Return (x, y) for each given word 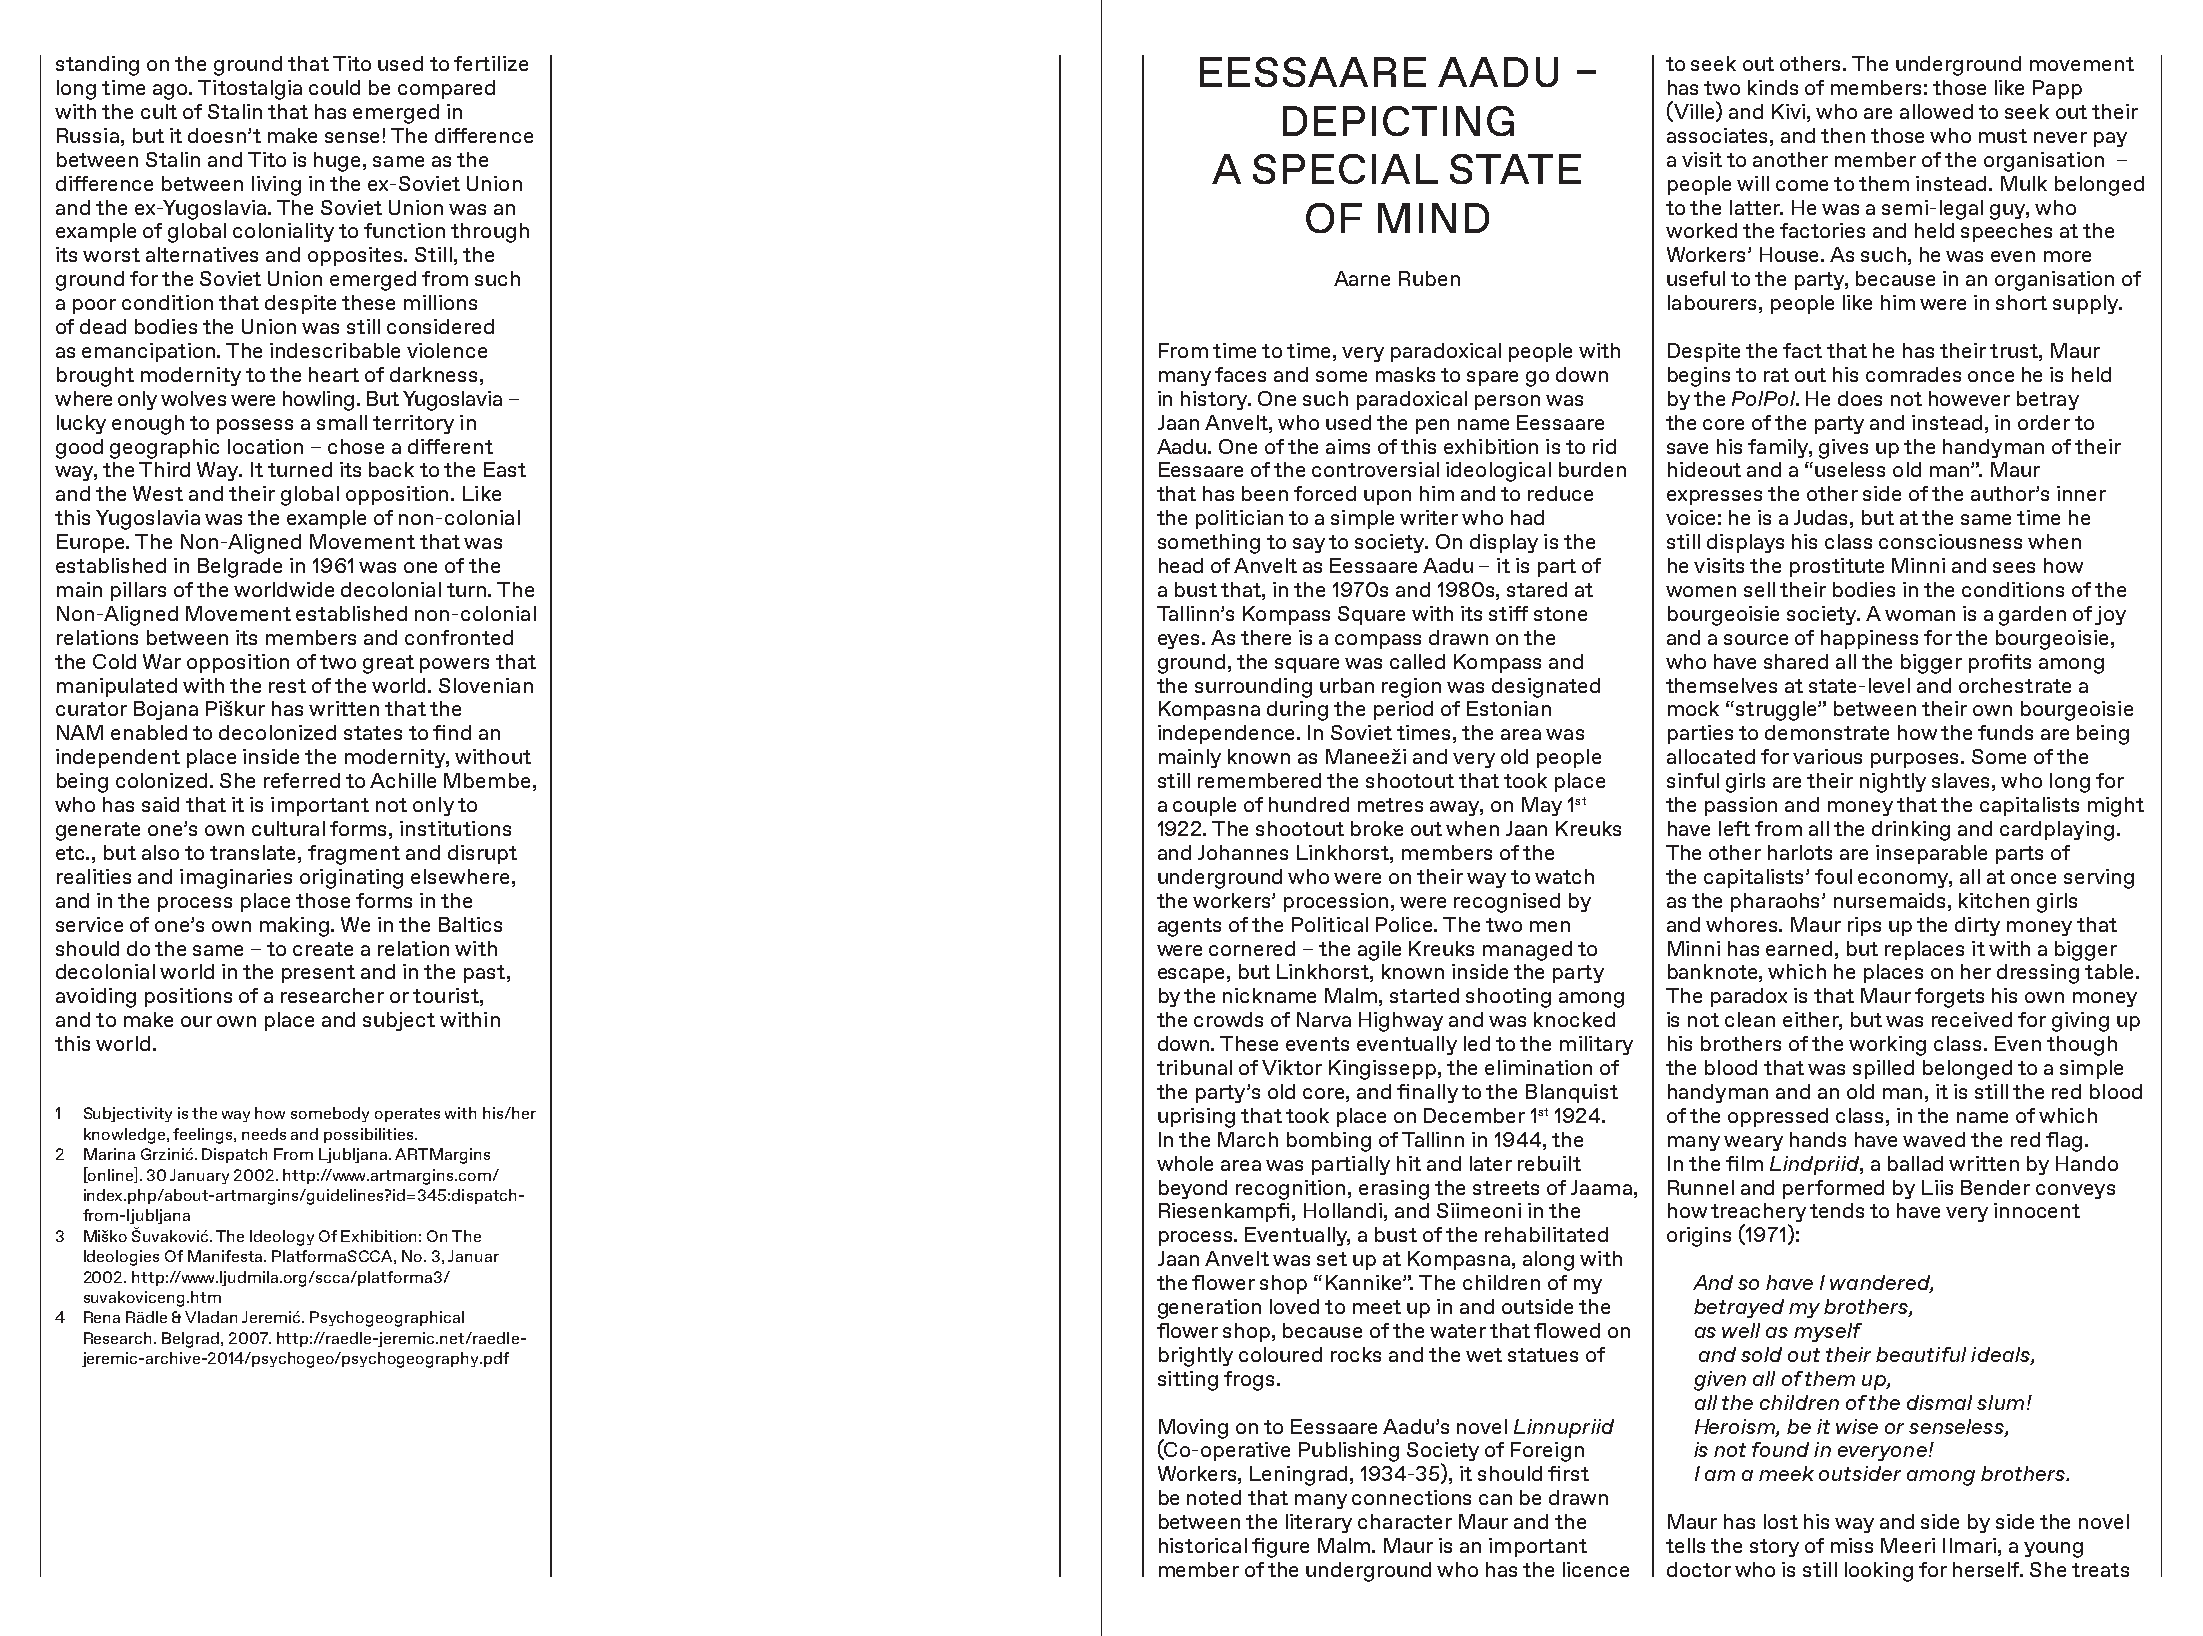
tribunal (1194, 1067)
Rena (102, 1317)
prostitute (1837, 567)
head (1181, 565)
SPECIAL (1345, 169)
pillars (138, 591)
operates (407, 1115)
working (1887, 1046)
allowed (1936, 111)
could (334, 87)
